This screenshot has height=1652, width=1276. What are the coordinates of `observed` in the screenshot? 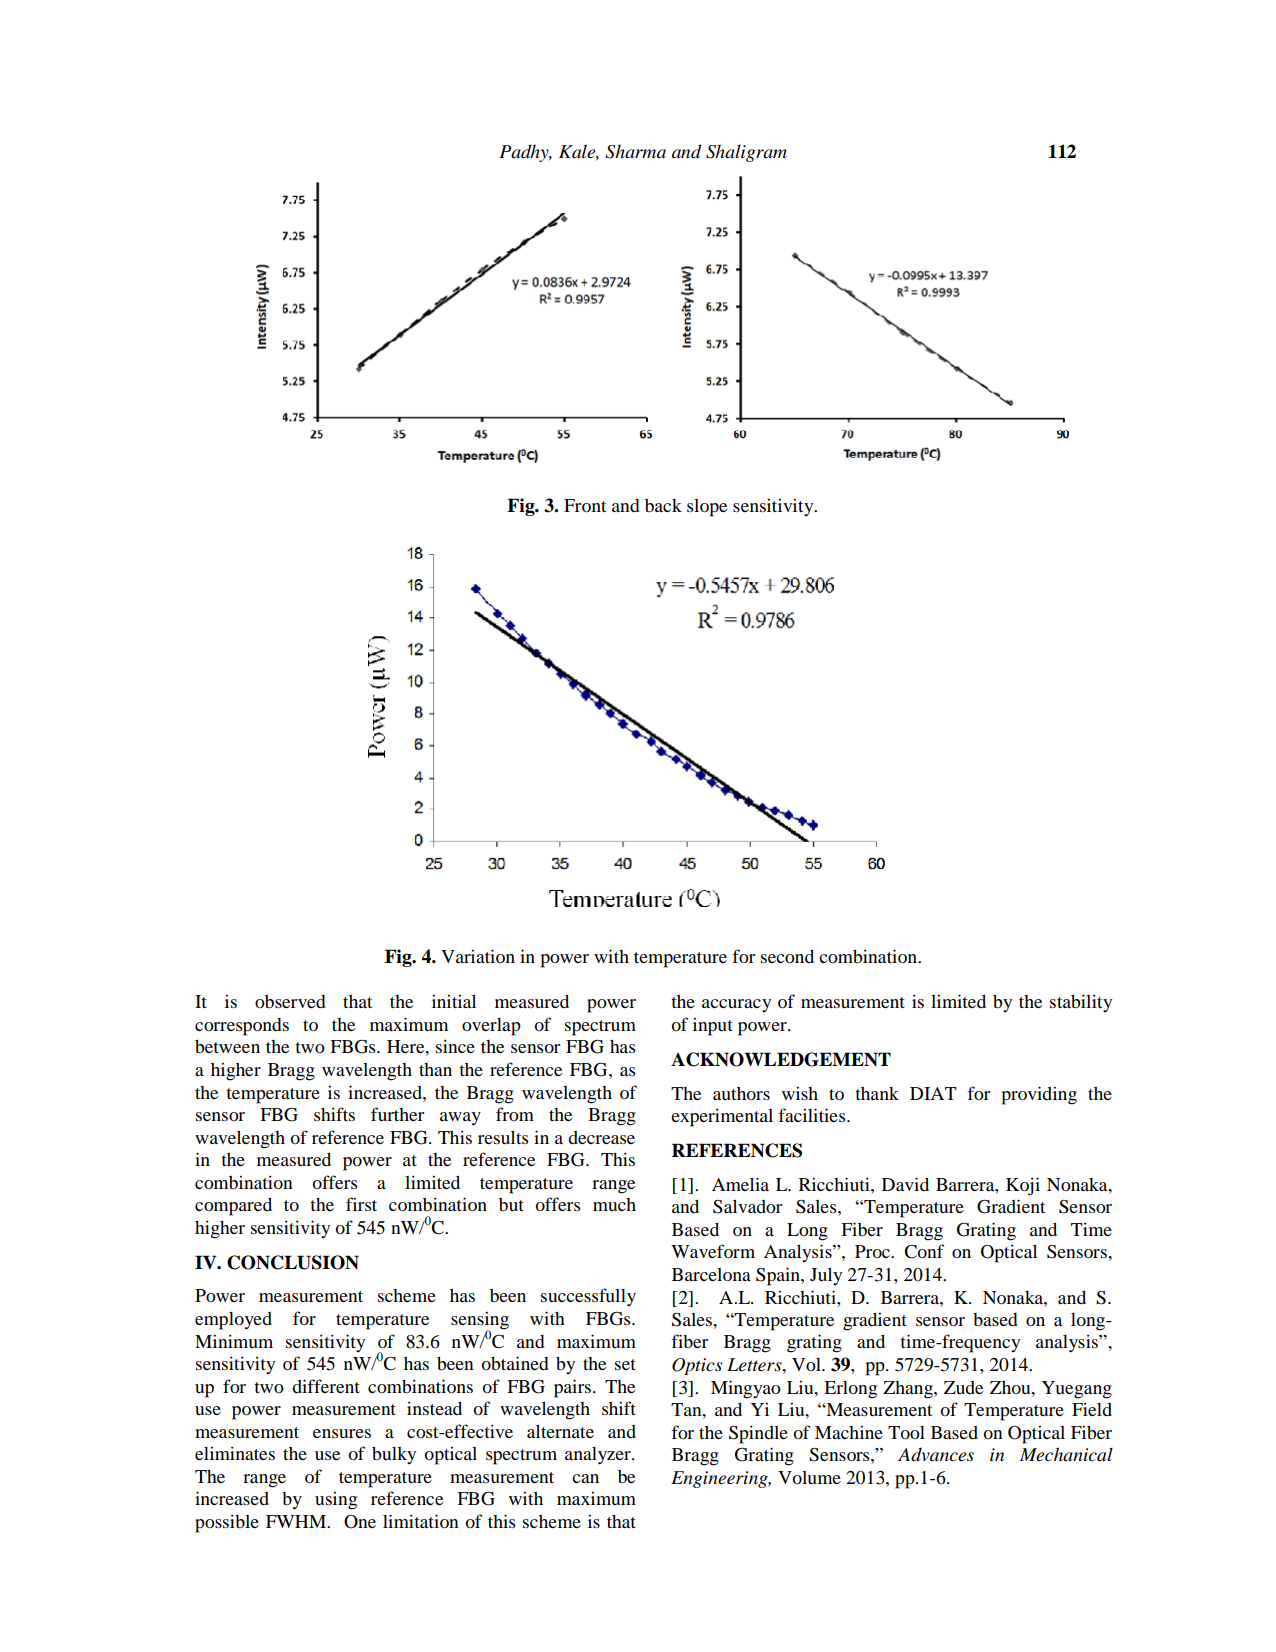 It's located at (290, 1001).
